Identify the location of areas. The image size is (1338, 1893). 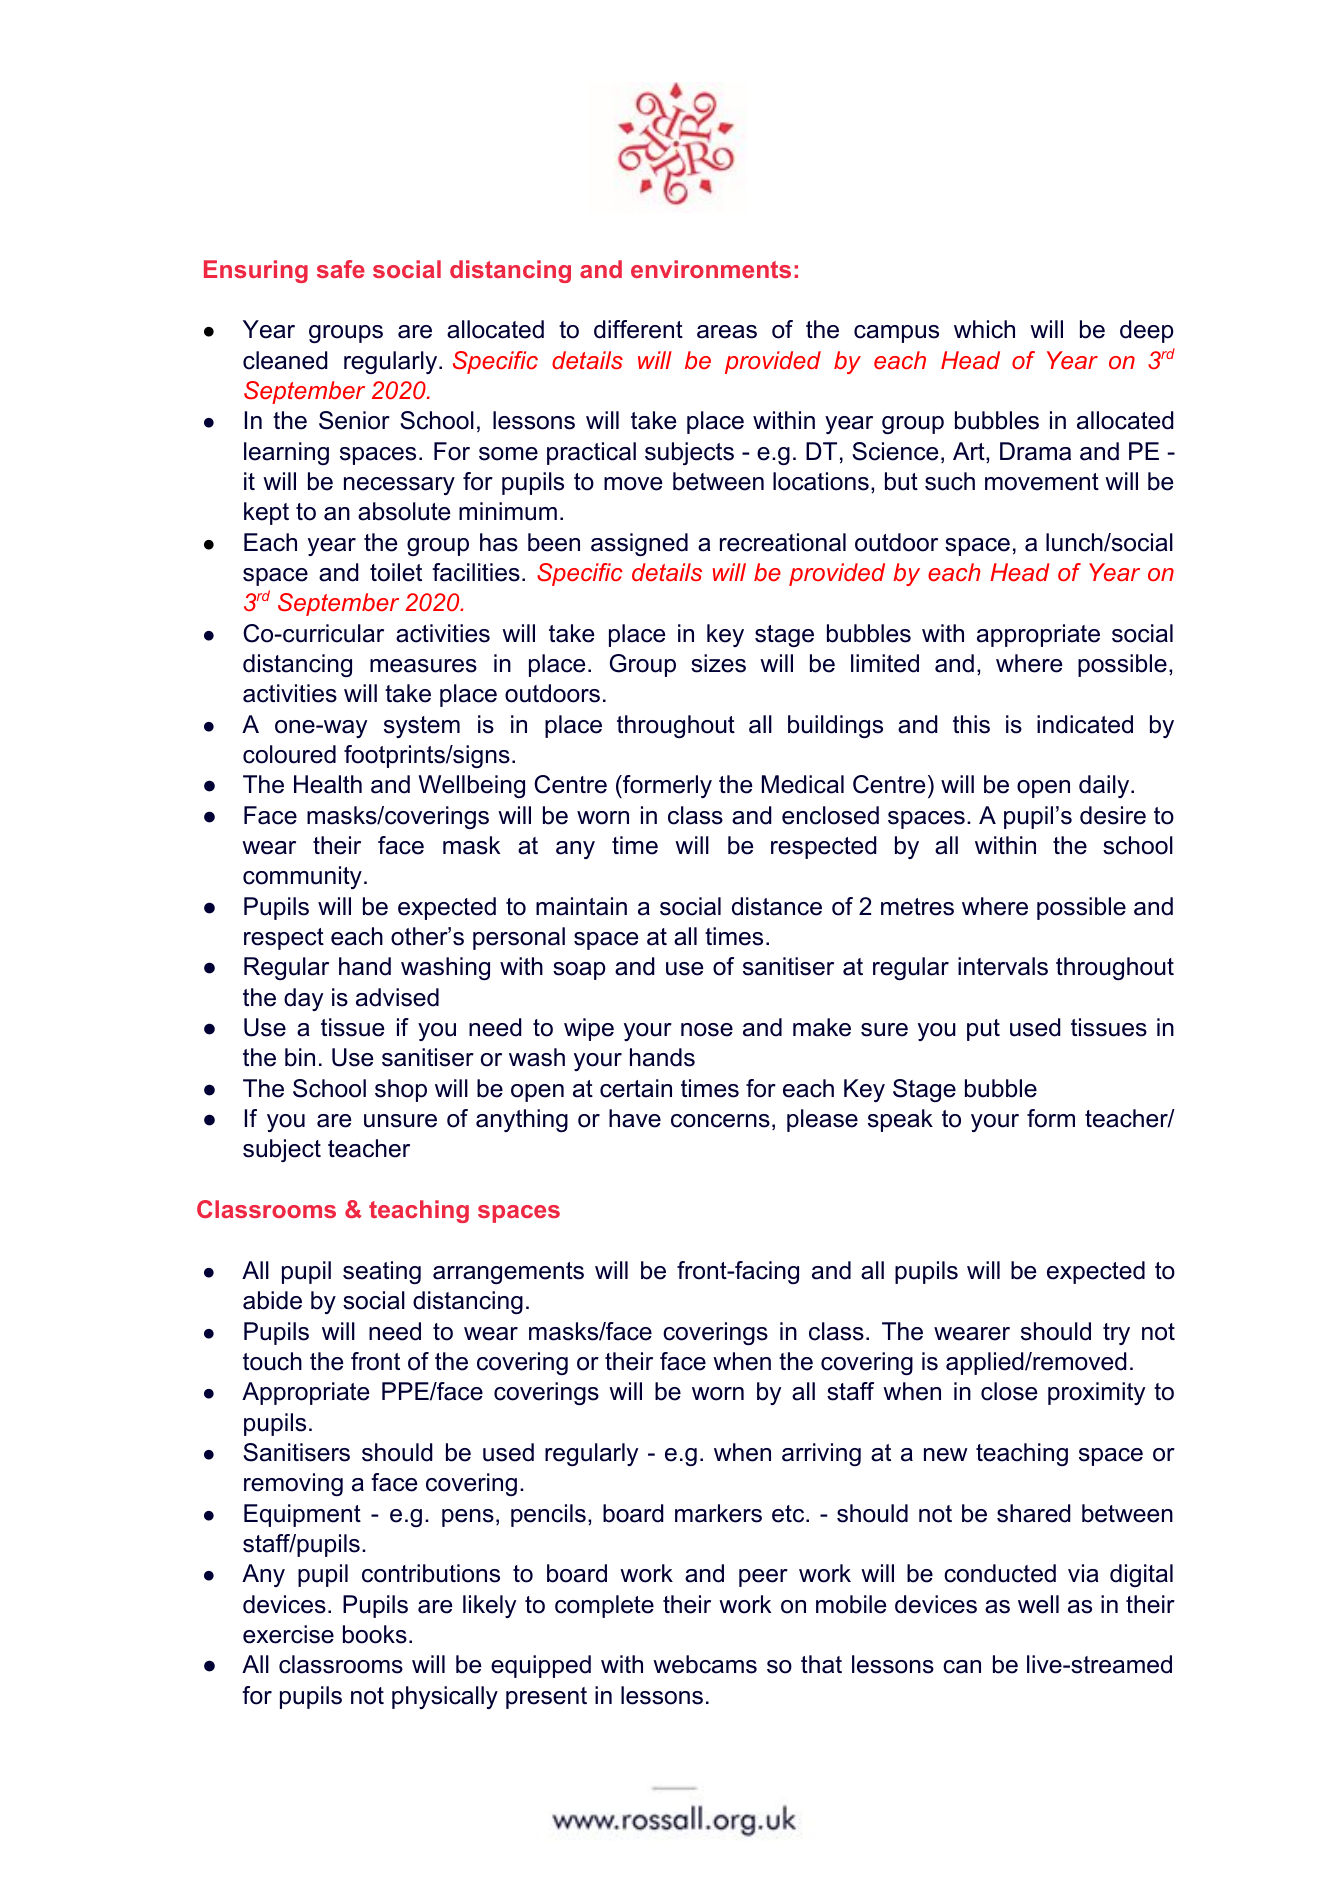
(727, 332).
